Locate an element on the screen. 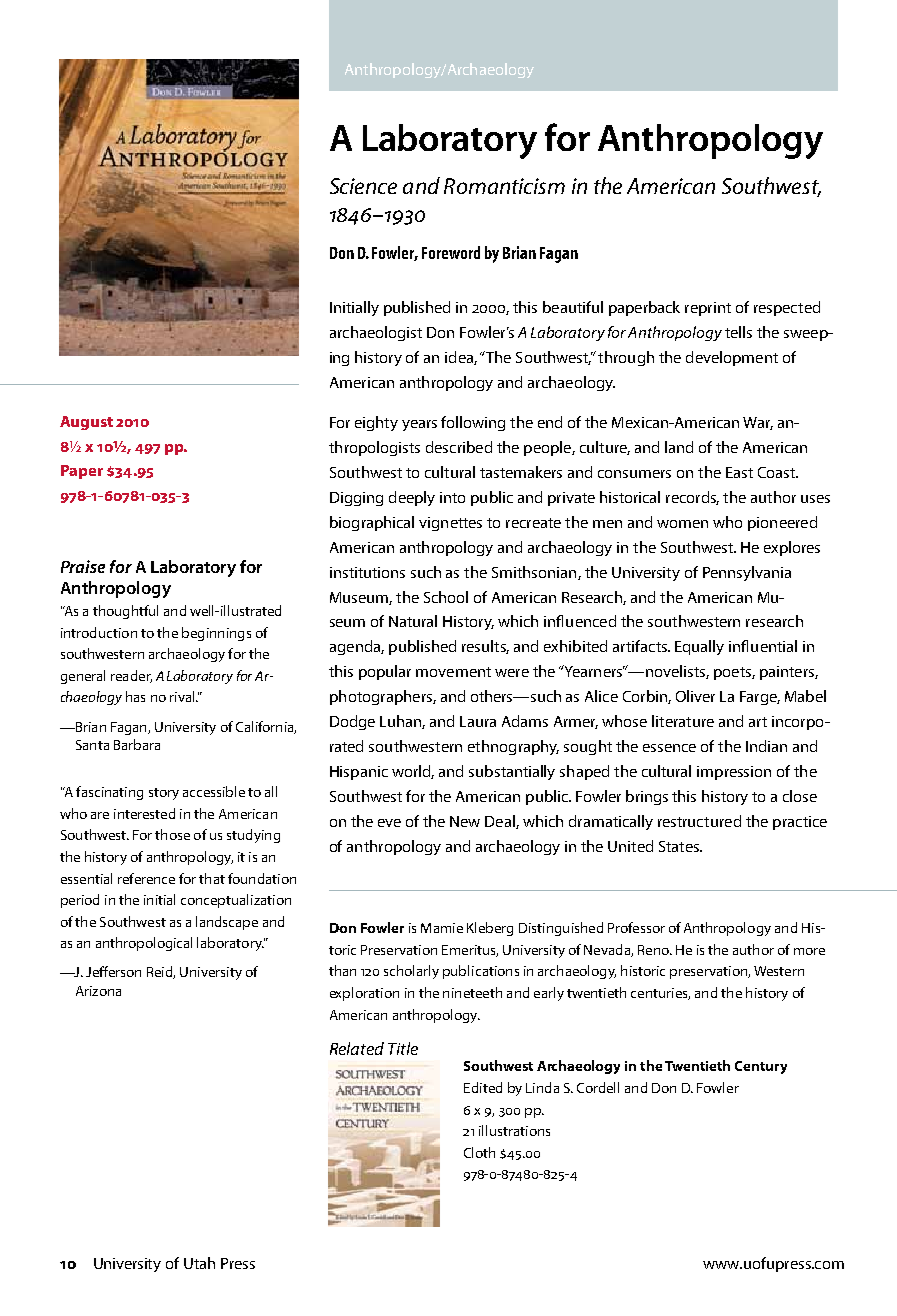  Foreword is located at coordinates (451, 252).
